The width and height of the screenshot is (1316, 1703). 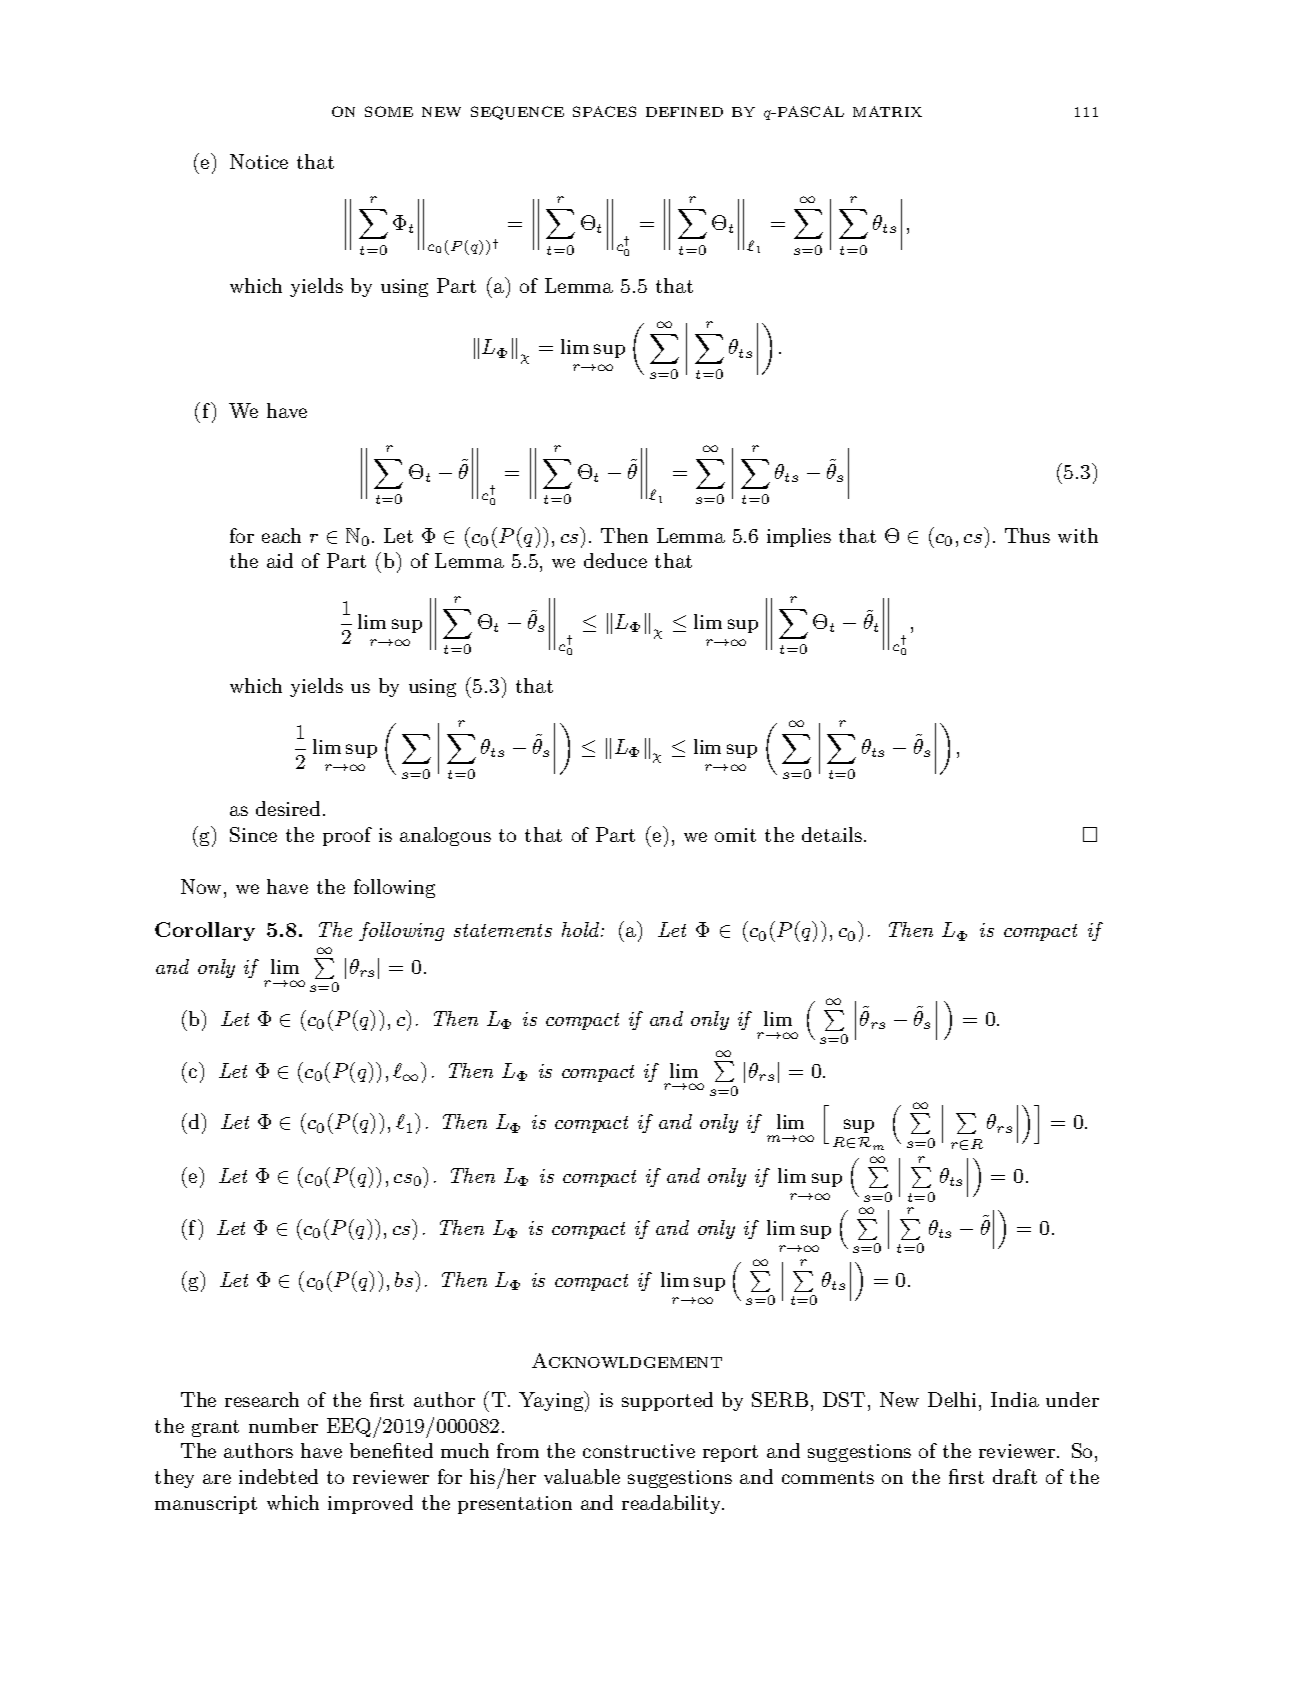 I want to click on hold, so click(x=582, y=929).
